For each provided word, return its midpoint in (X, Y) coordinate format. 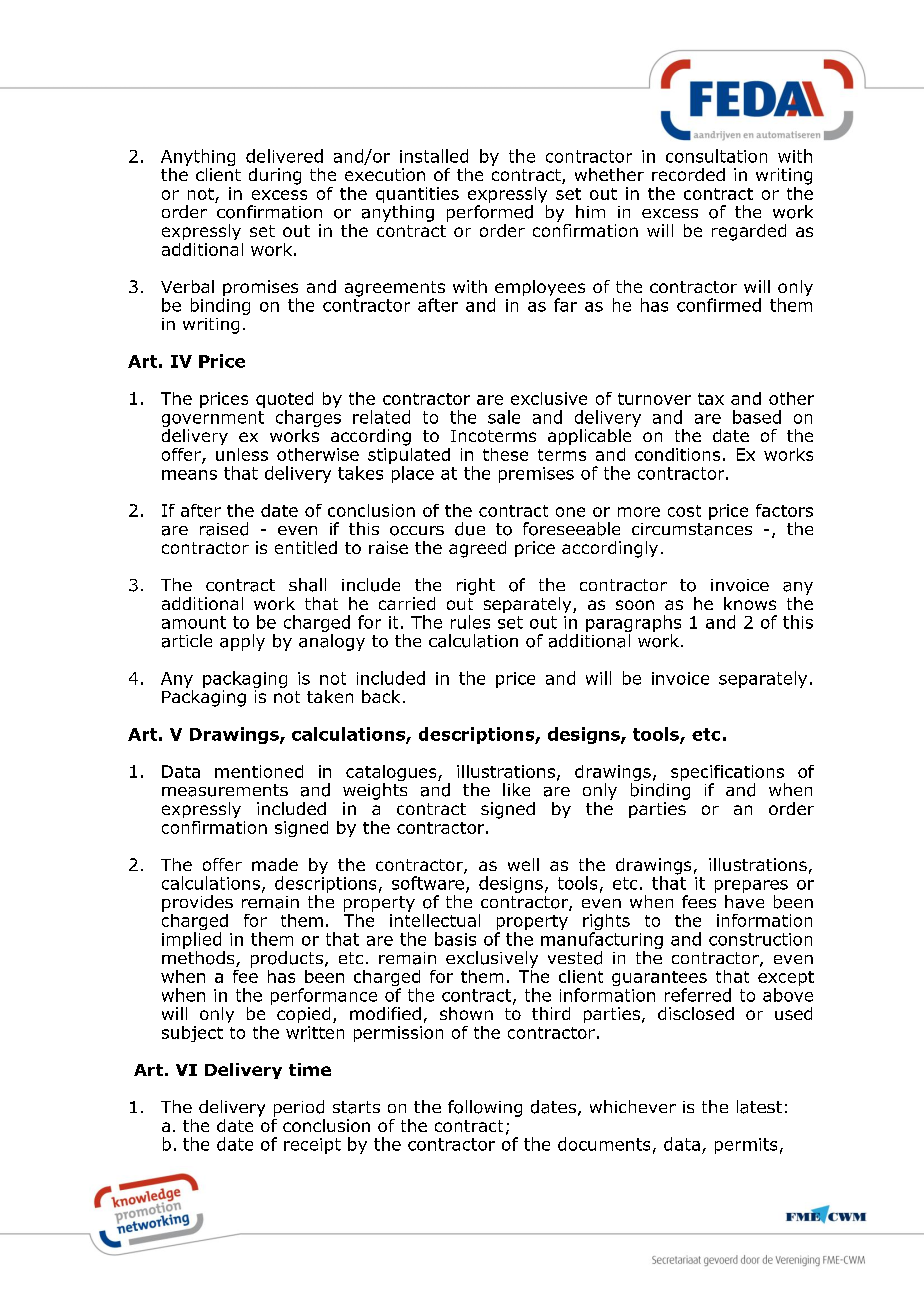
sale (504, 417)
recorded (688, 174)
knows (750, 603)
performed (490, 213)
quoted (284, 401)
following (485, 1108)
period (299, 1108)
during (275, 176)
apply (242, 642)
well (523, 864)
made (275, 864)
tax (711, 399)
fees (699, 901)
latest (759, 1107)
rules (470, 622)
